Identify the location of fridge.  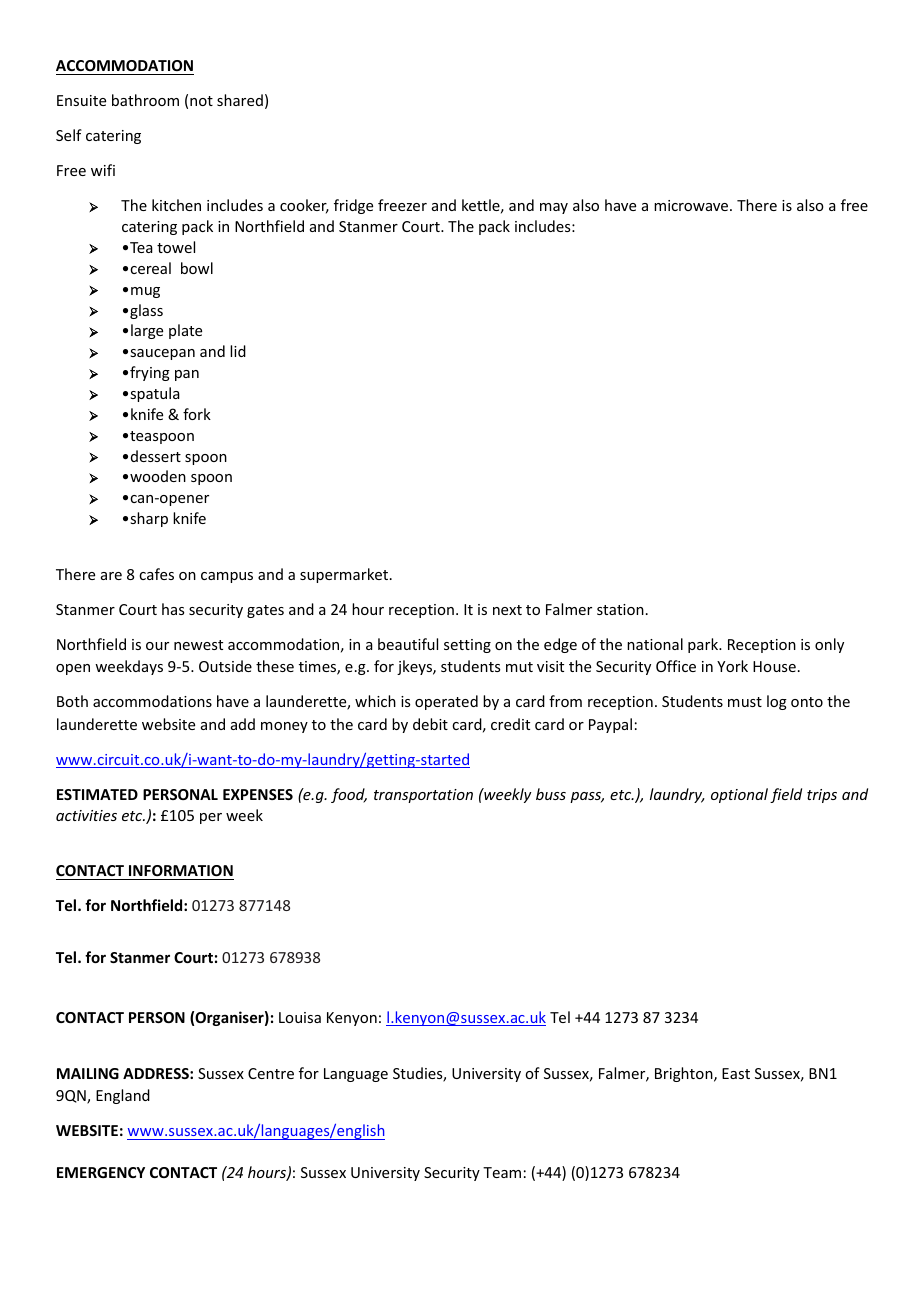
(353, 206).
